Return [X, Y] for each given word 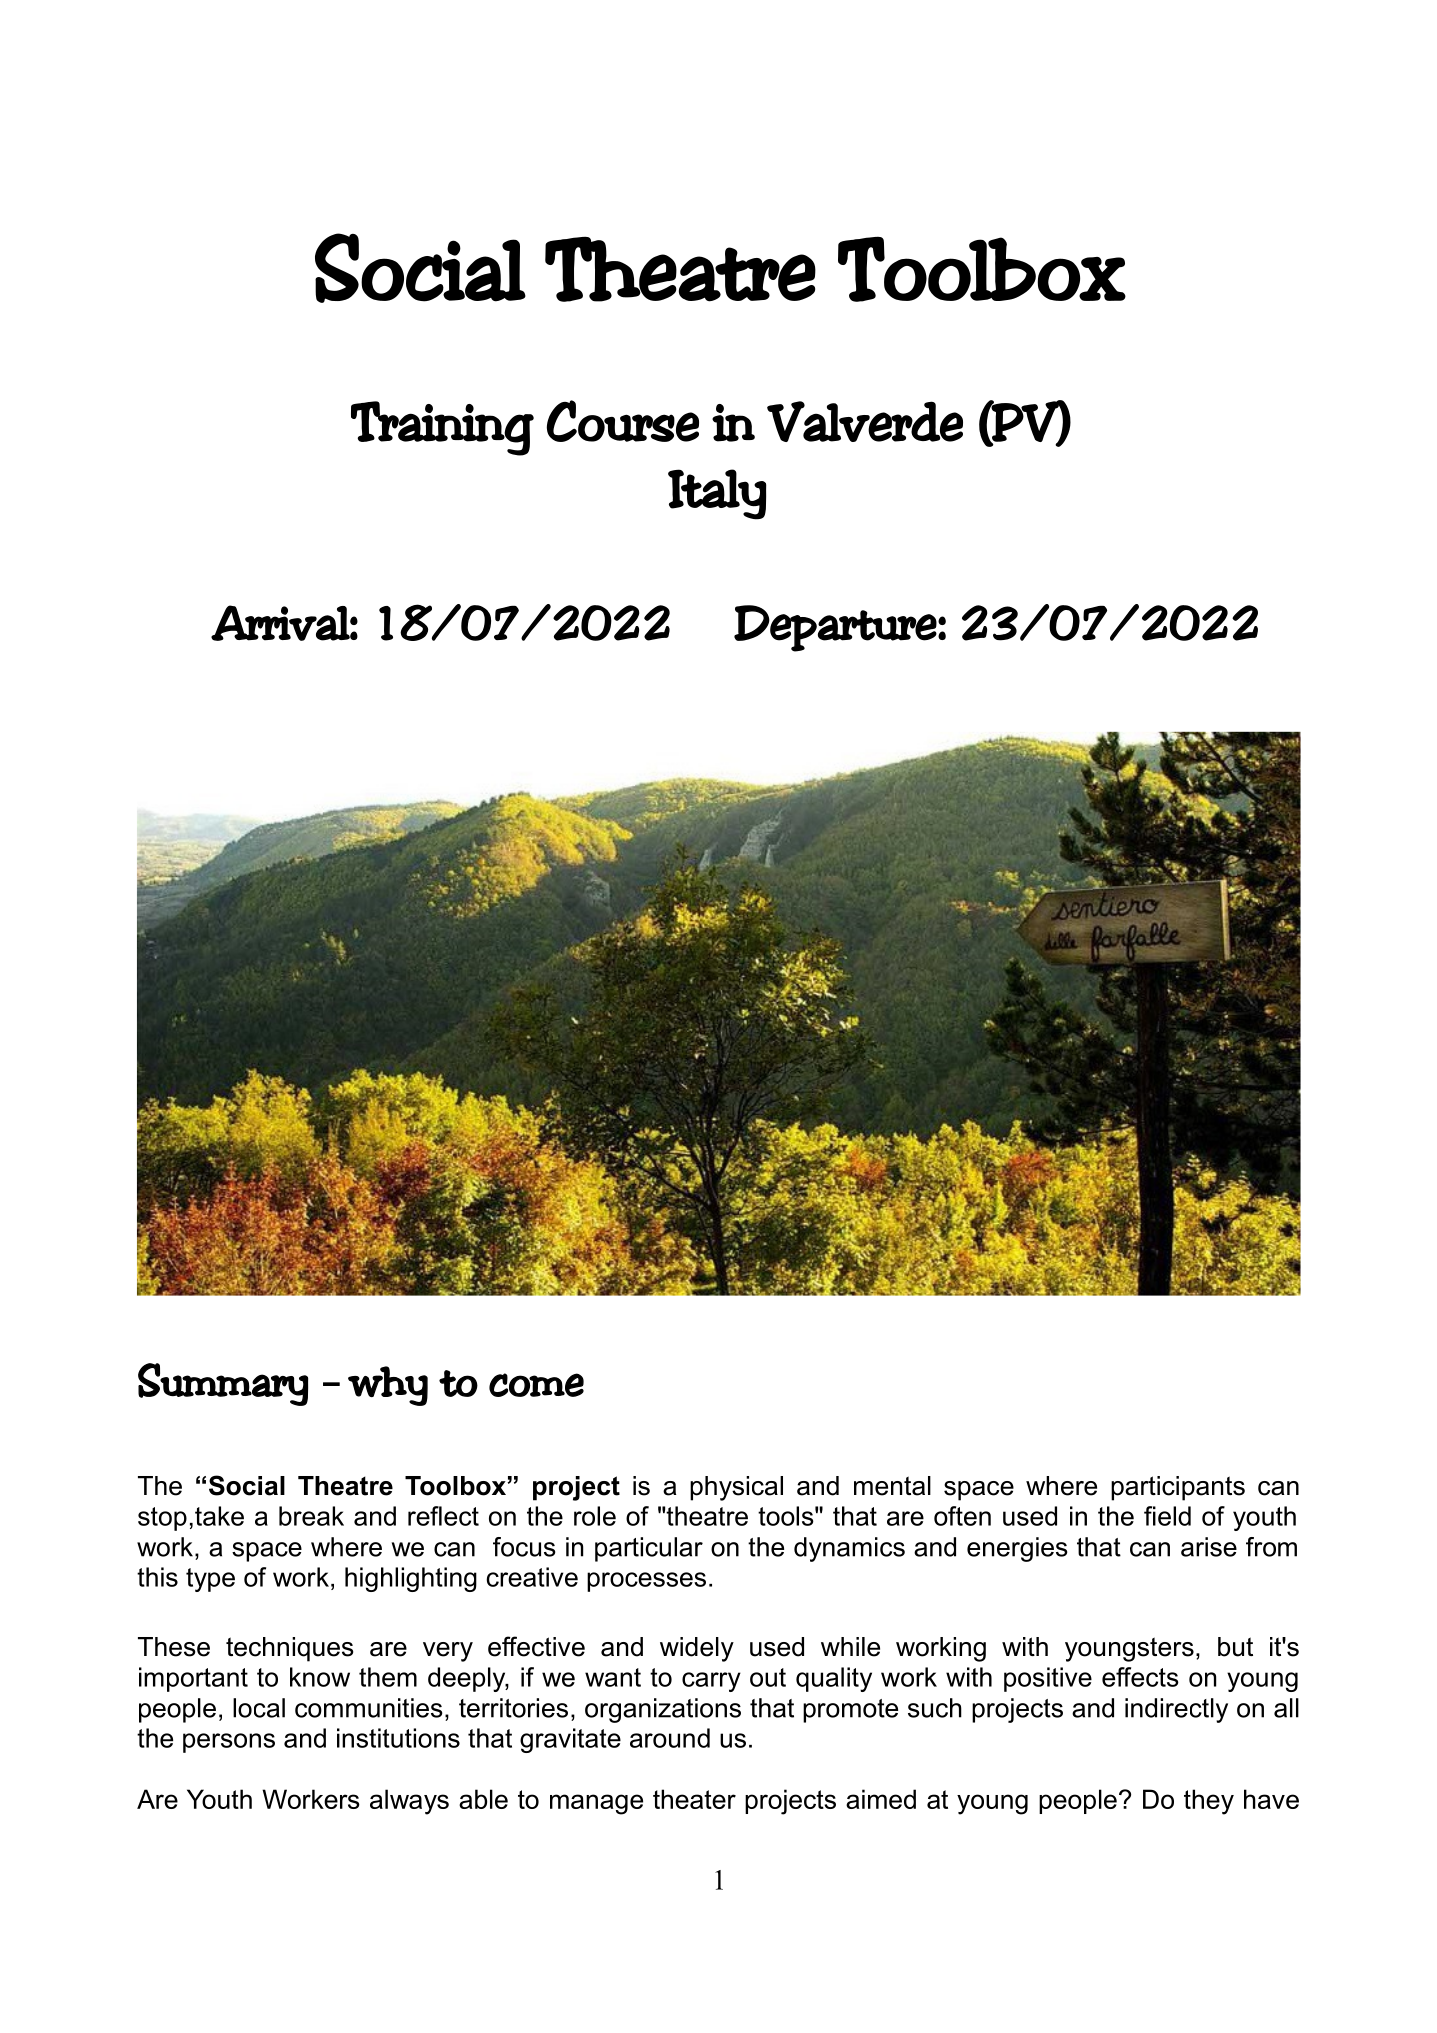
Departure [835, 628]
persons [229, 1743]
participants [1178, 1488]
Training [442, 428]
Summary [223, 1384]
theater [694, 1799]
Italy [717, 494]
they [1209, 1802]
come [536, 1385]
